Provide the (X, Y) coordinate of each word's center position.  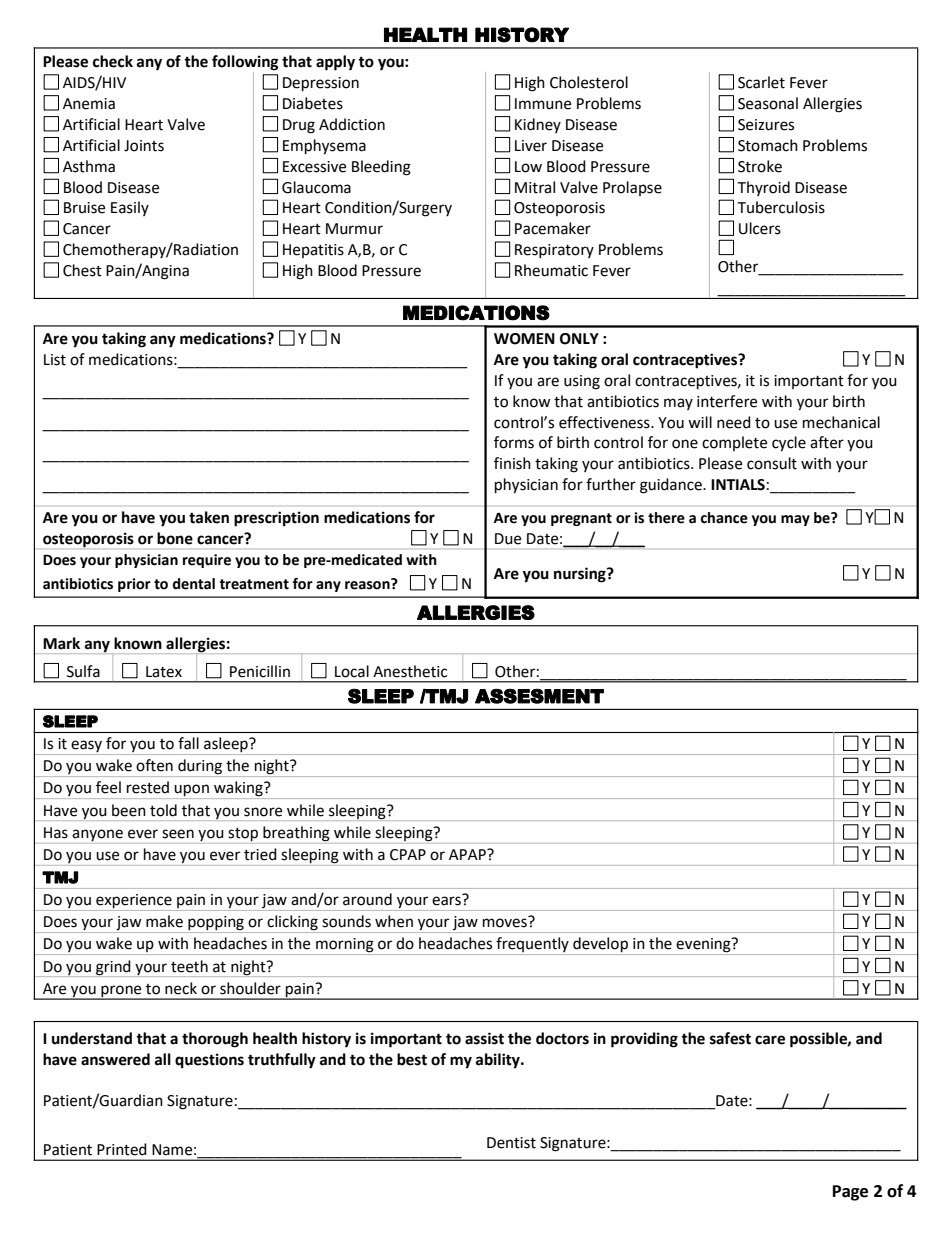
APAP (468, 854)
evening (704, 946)
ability (499, 1061)
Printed (122, 1149)
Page (850, 1193)
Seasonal (768, 103)
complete (734, 443)
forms (514, 442)
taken (209, 517)
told (163, 810)
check (113, 61)
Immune (543, 104)
